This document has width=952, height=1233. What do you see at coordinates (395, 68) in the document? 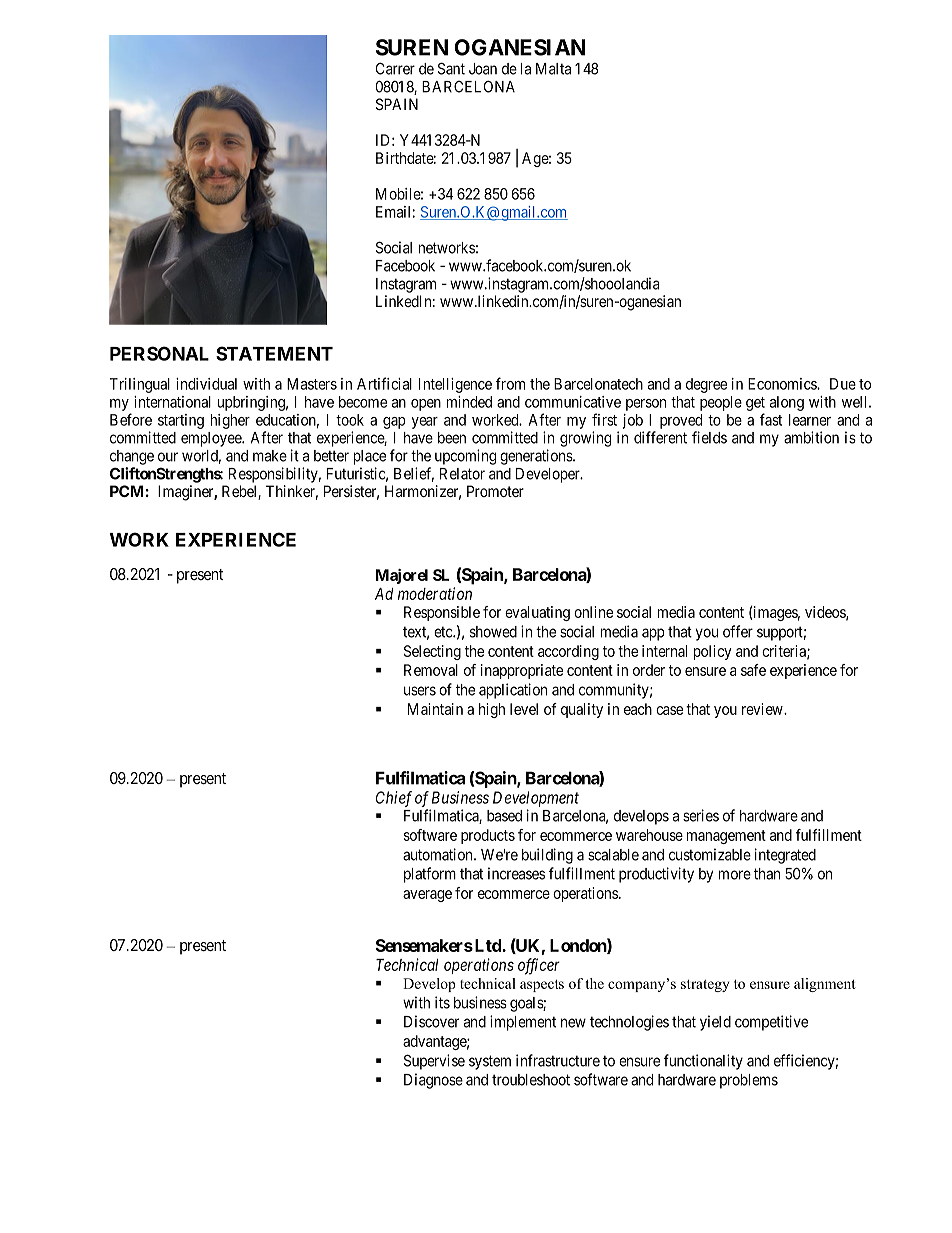
I see `Carrer` at bounding box center [395, 68].
